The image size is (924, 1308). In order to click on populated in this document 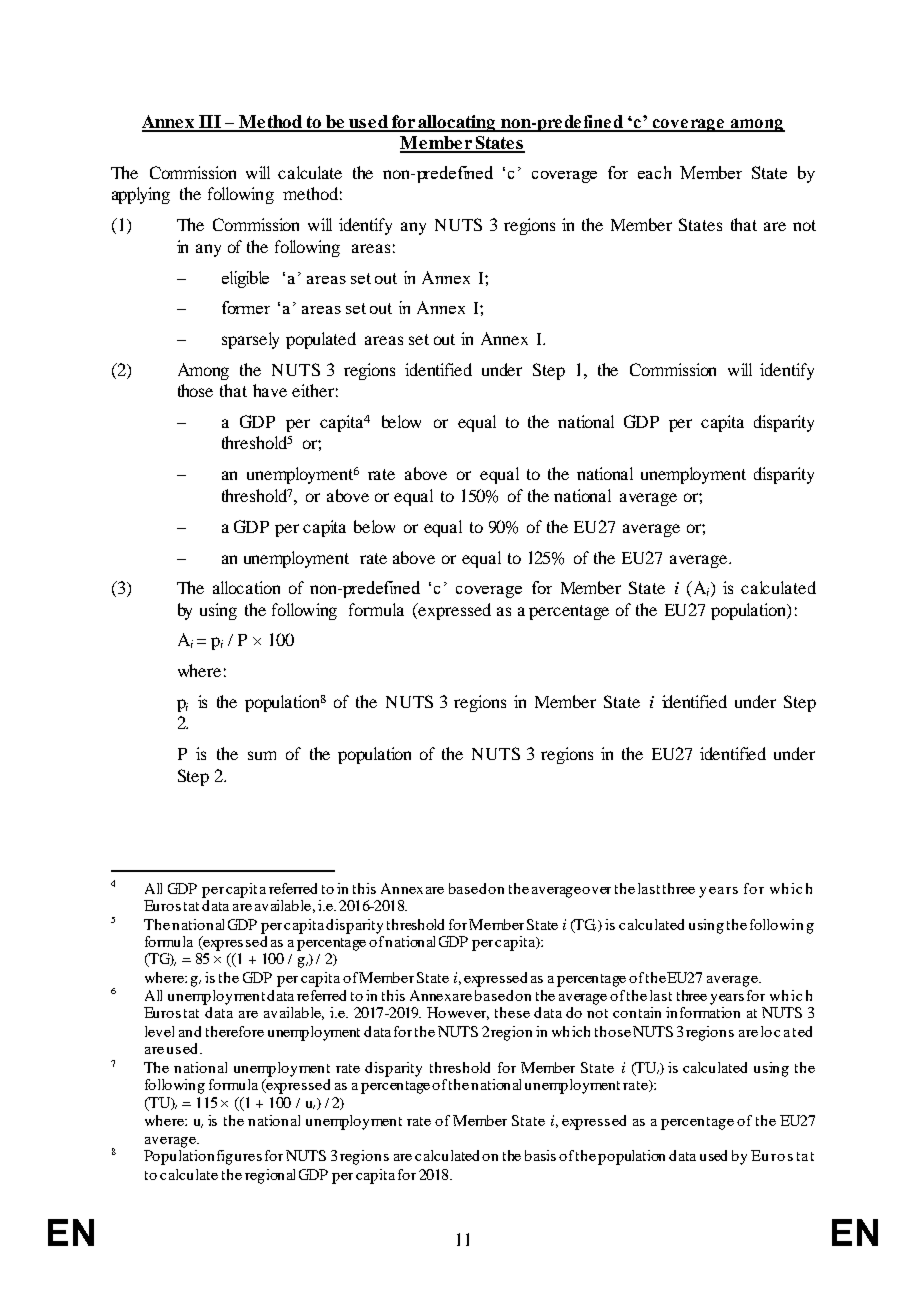, I will do `click(321, 340)`.
